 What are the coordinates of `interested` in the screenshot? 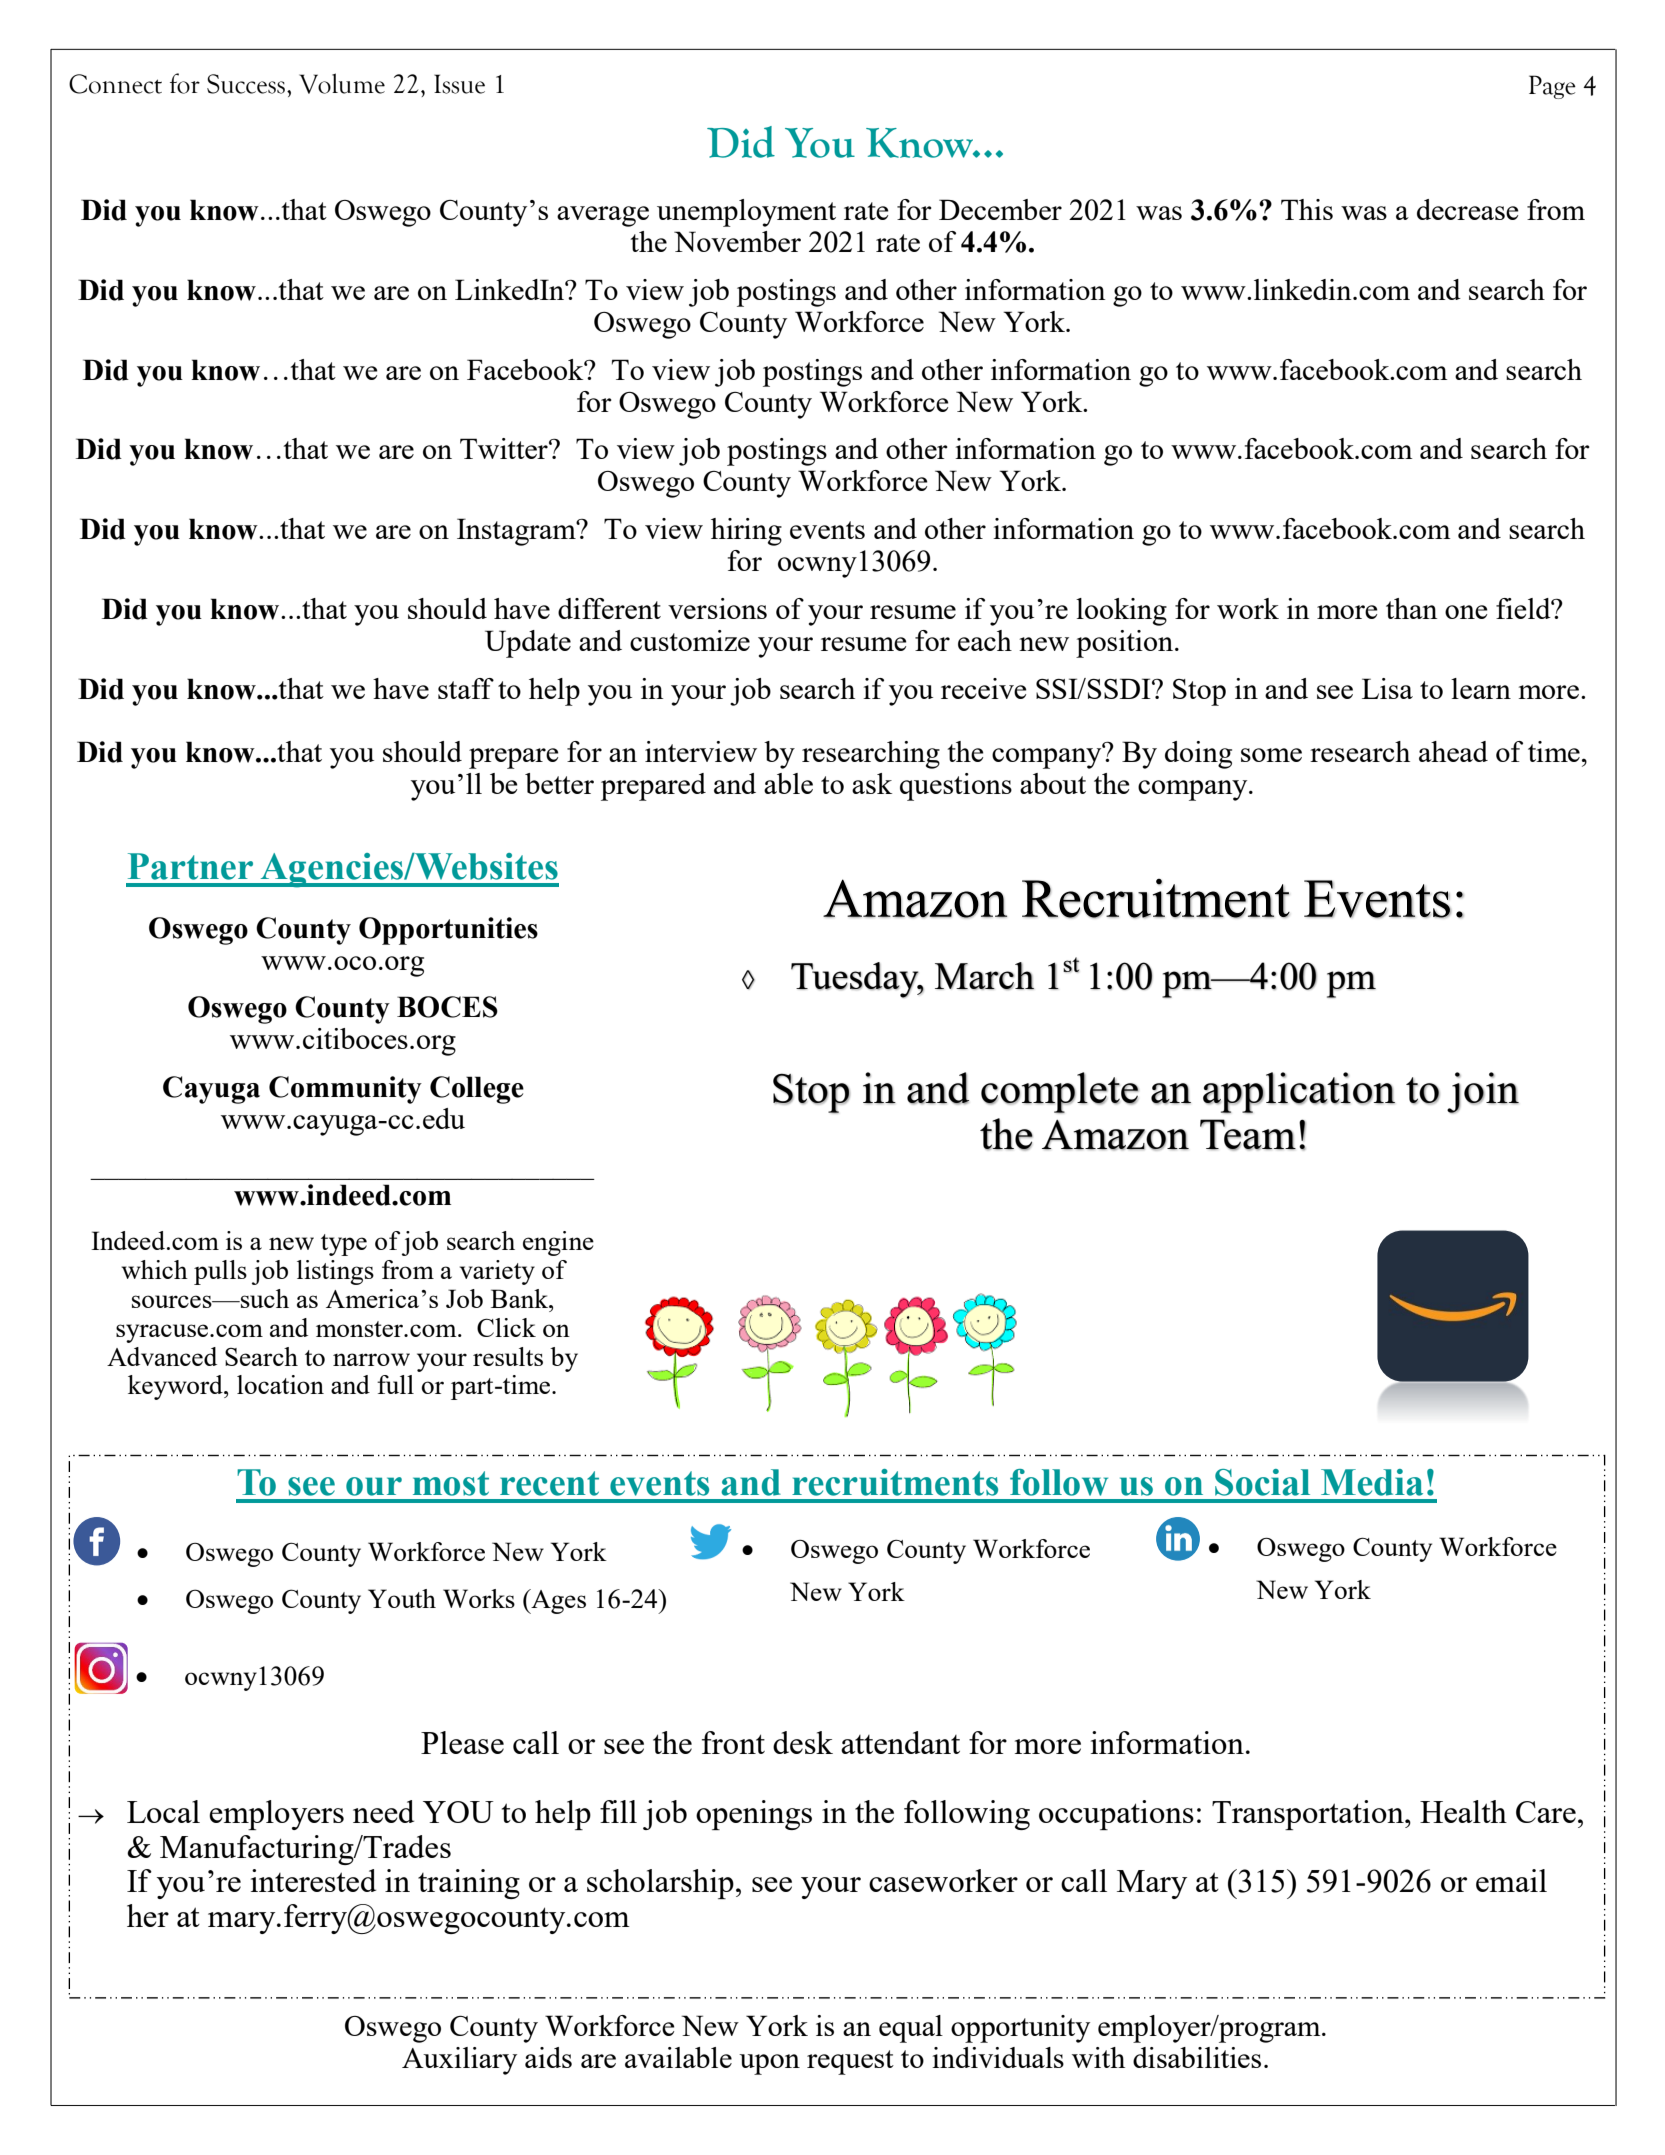 It's located at (313, 1880).
